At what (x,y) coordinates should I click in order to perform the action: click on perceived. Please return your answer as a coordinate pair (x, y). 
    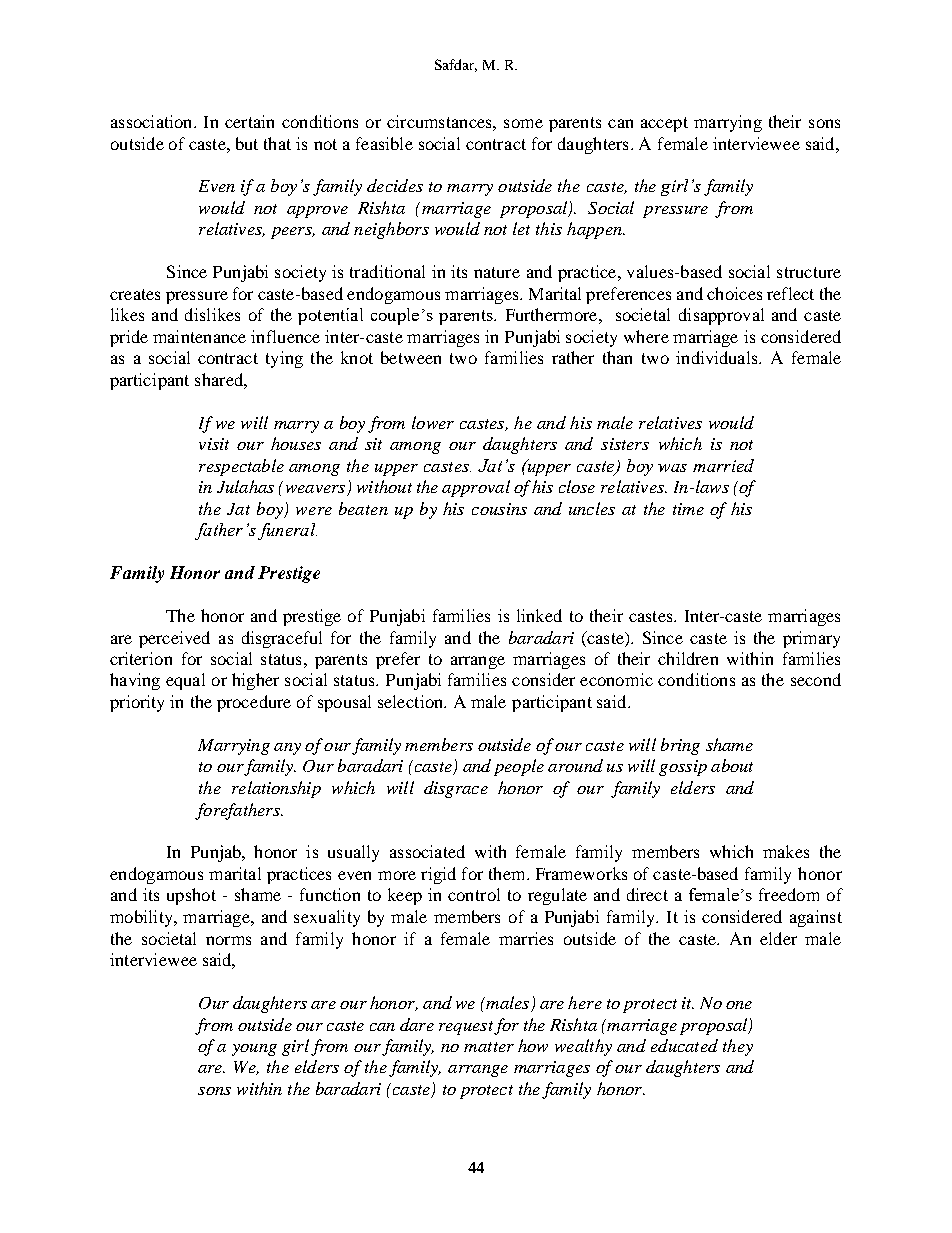
    Looking at the image, I should click on (174, 639).
